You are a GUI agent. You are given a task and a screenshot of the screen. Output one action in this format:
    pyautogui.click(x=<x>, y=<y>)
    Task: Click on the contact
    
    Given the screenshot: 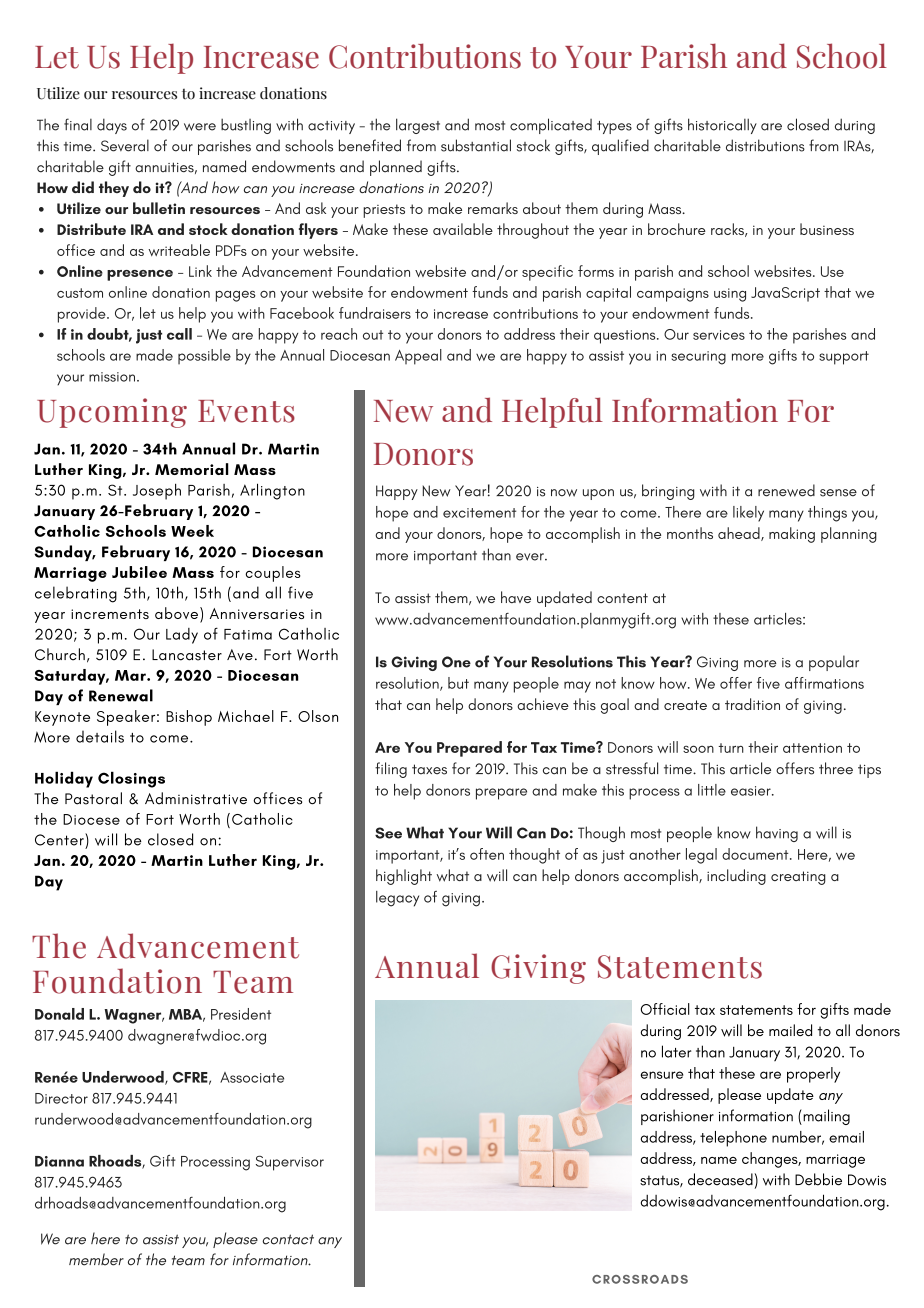 What is the action you would take?
    pyautogui.click(x=288, y=1239)
